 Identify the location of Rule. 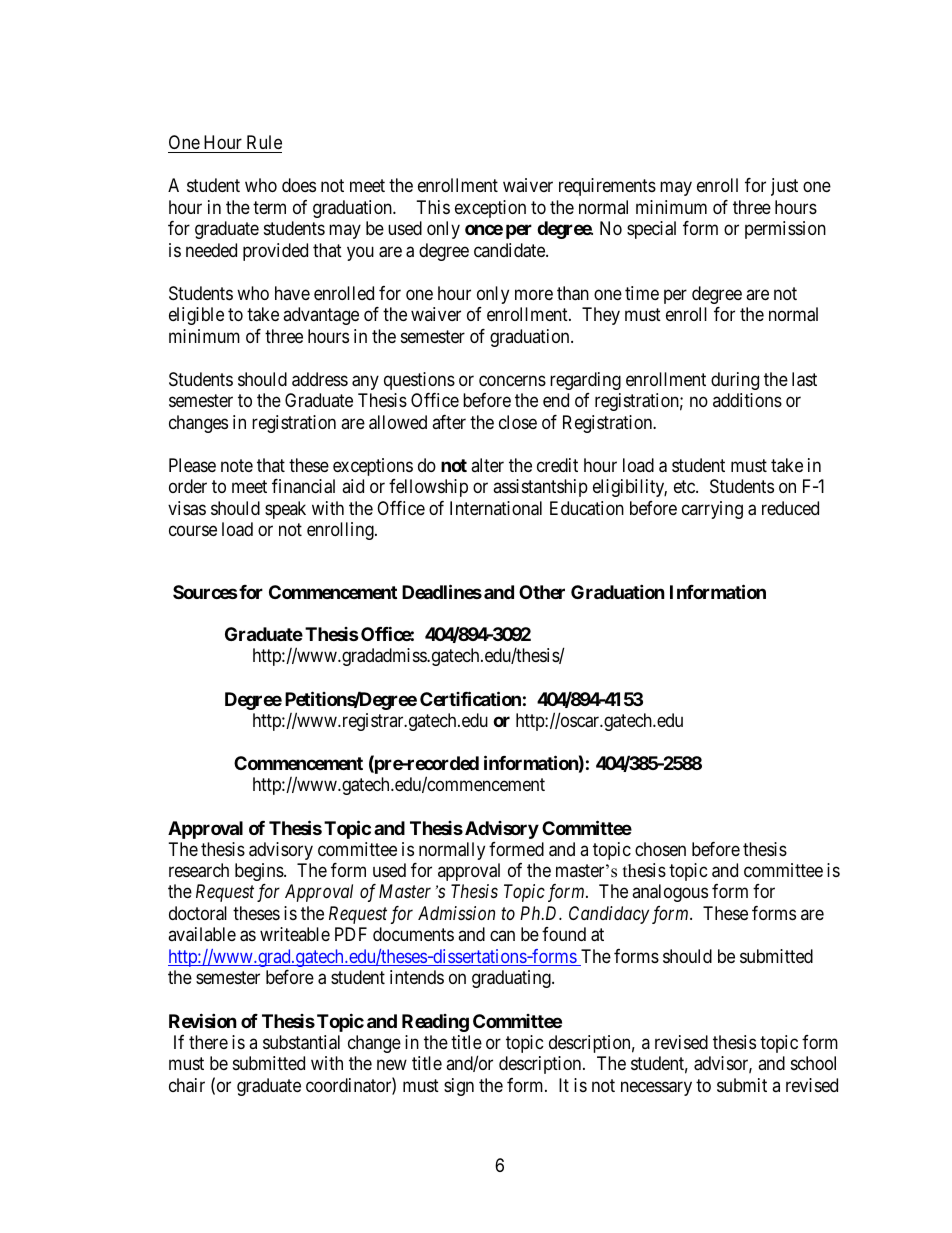
(264, 142).
